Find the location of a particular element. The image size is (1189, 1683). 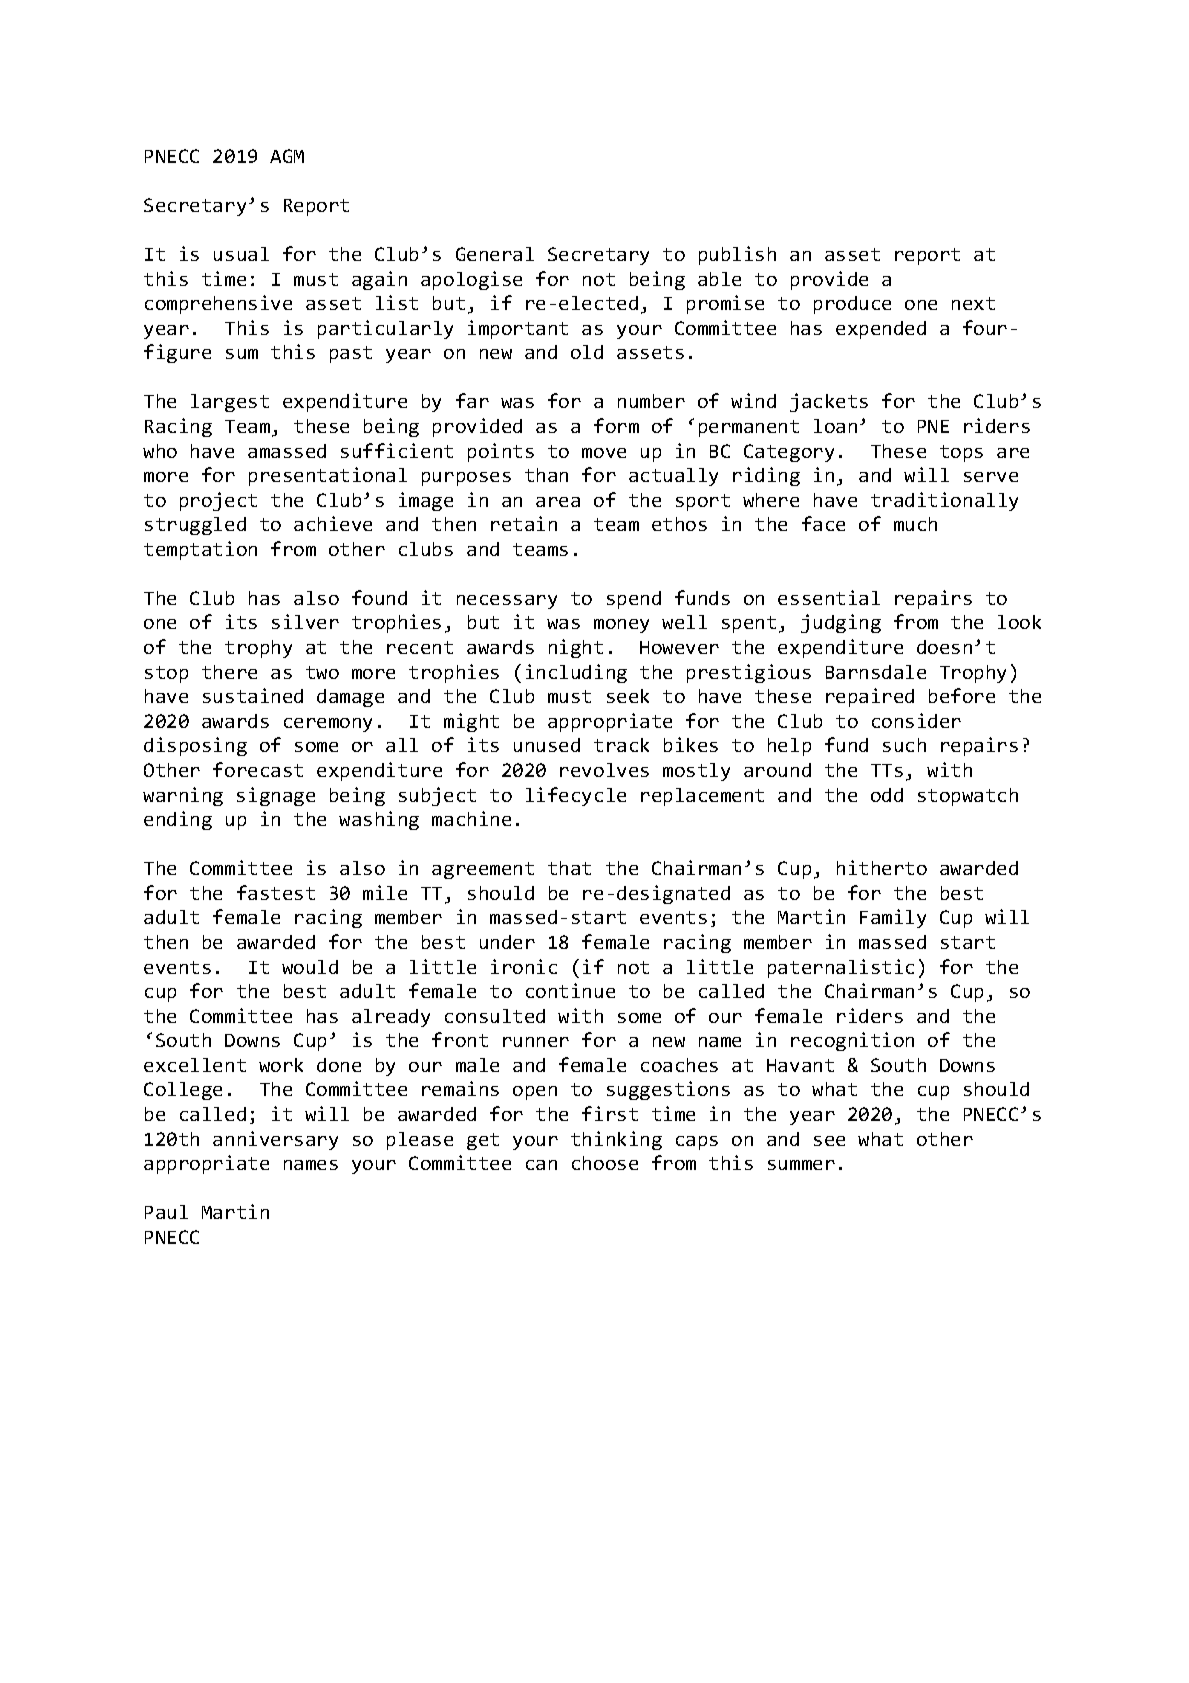

anniversary is located at coordinates (275, 1140).
